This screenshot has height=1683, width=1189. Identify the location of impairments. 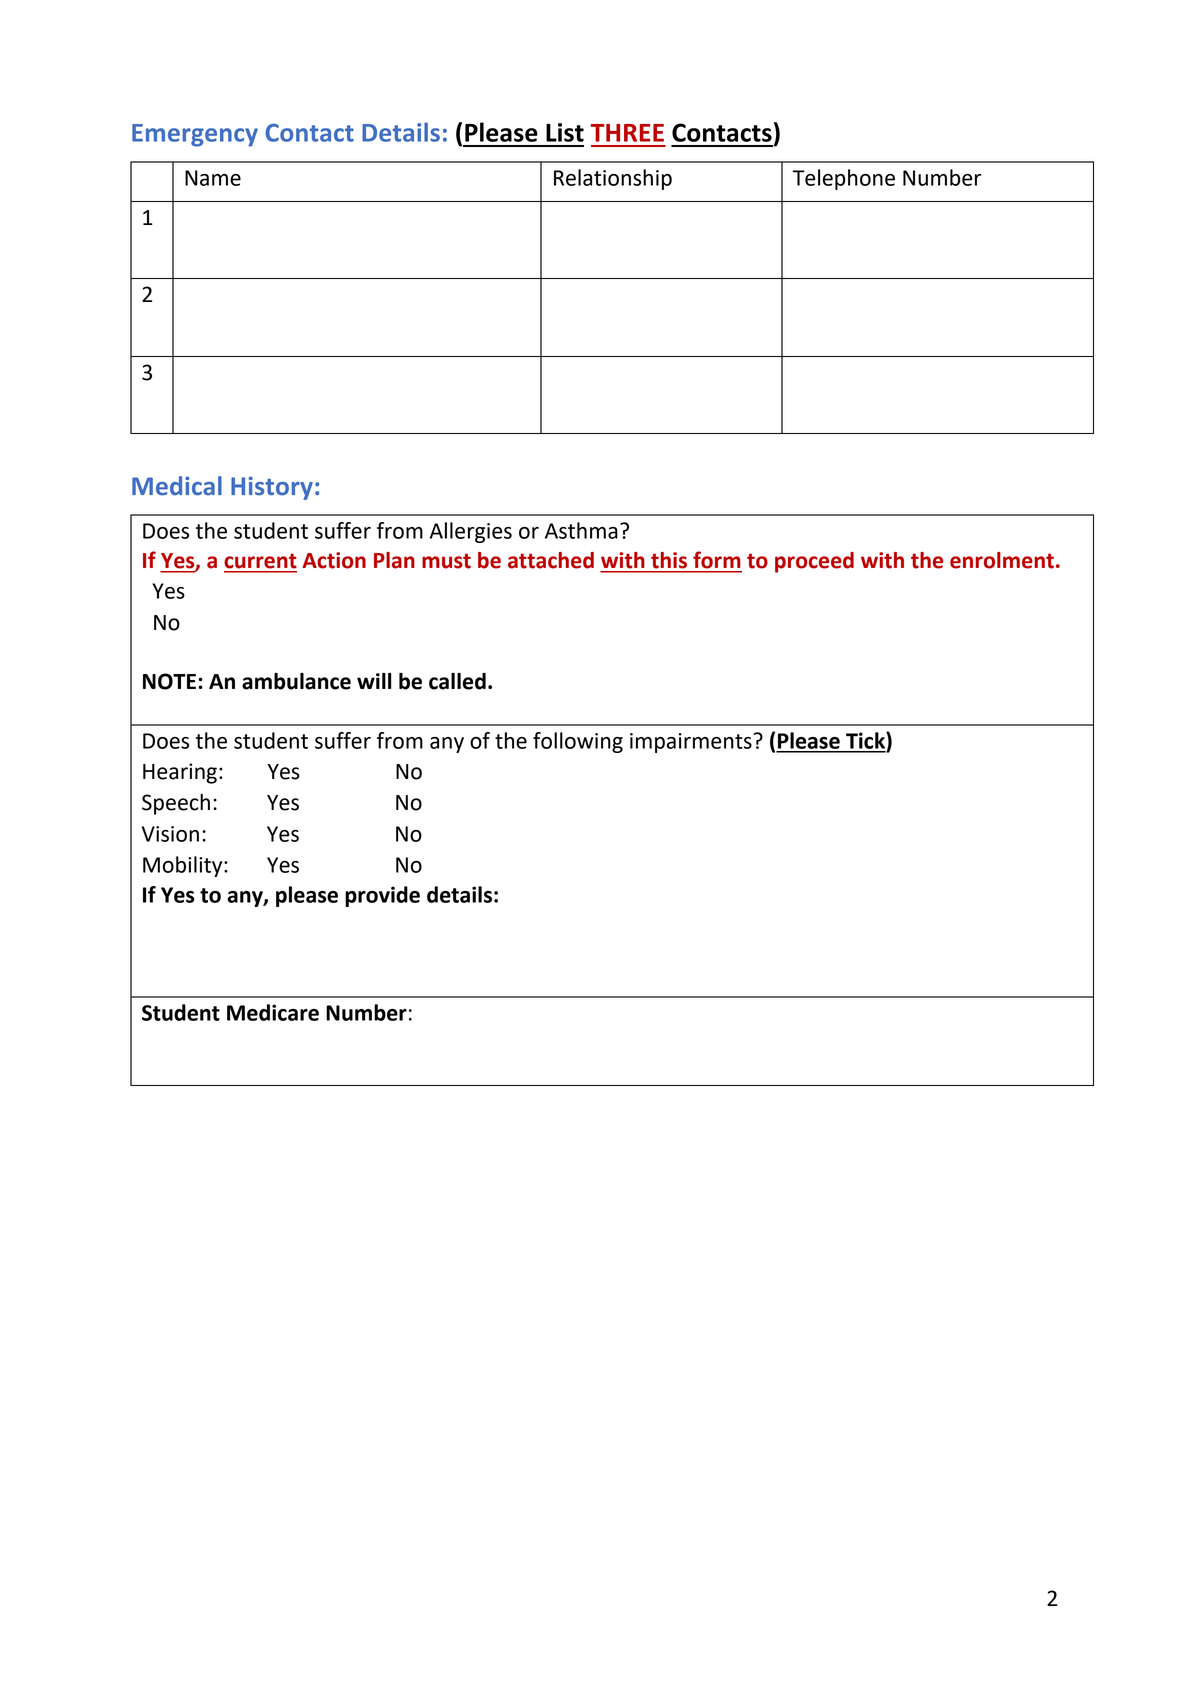
(691, 743).
